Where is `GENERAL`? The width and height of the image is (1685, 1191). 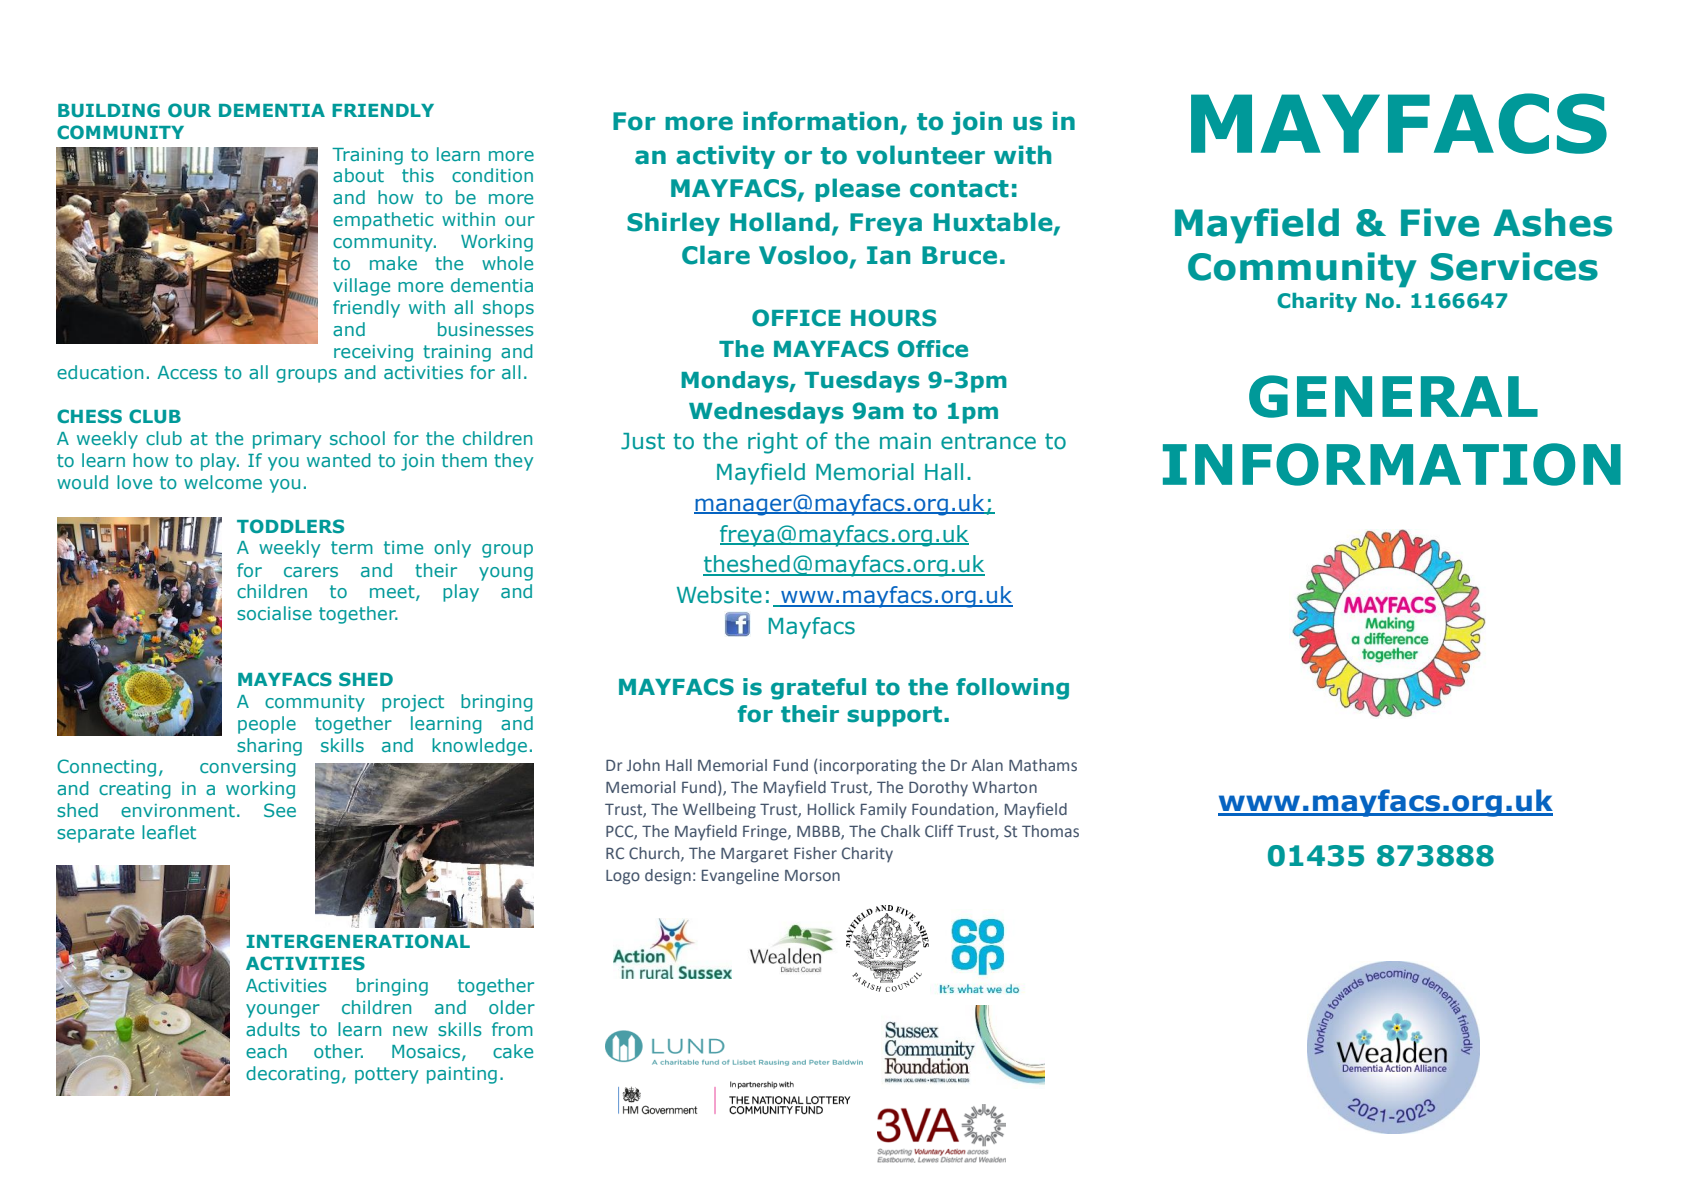
GENERAL is located at coordinates (1393, 396).
